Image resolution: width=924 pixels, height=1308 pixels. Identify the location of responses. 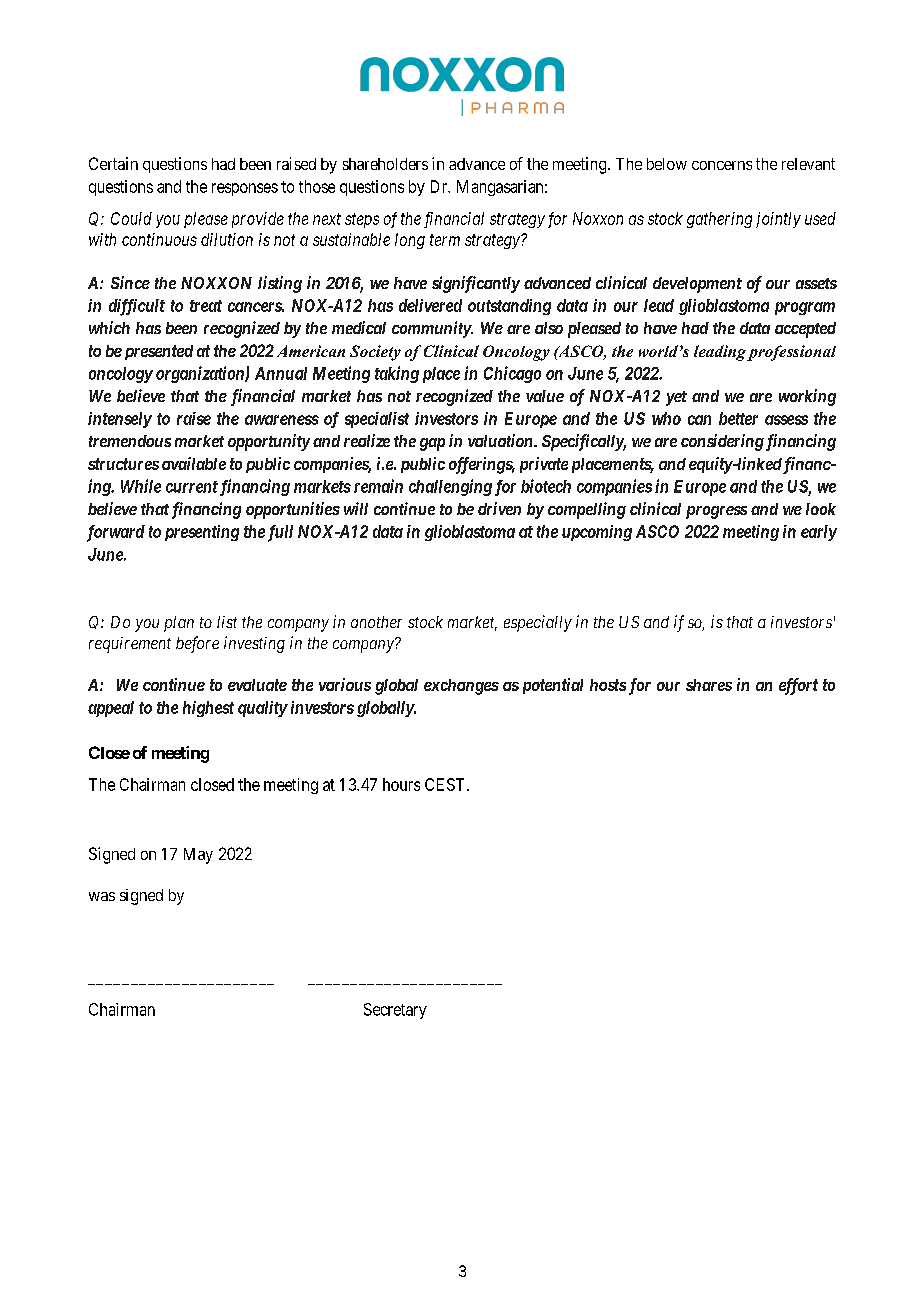
(245, 189).
